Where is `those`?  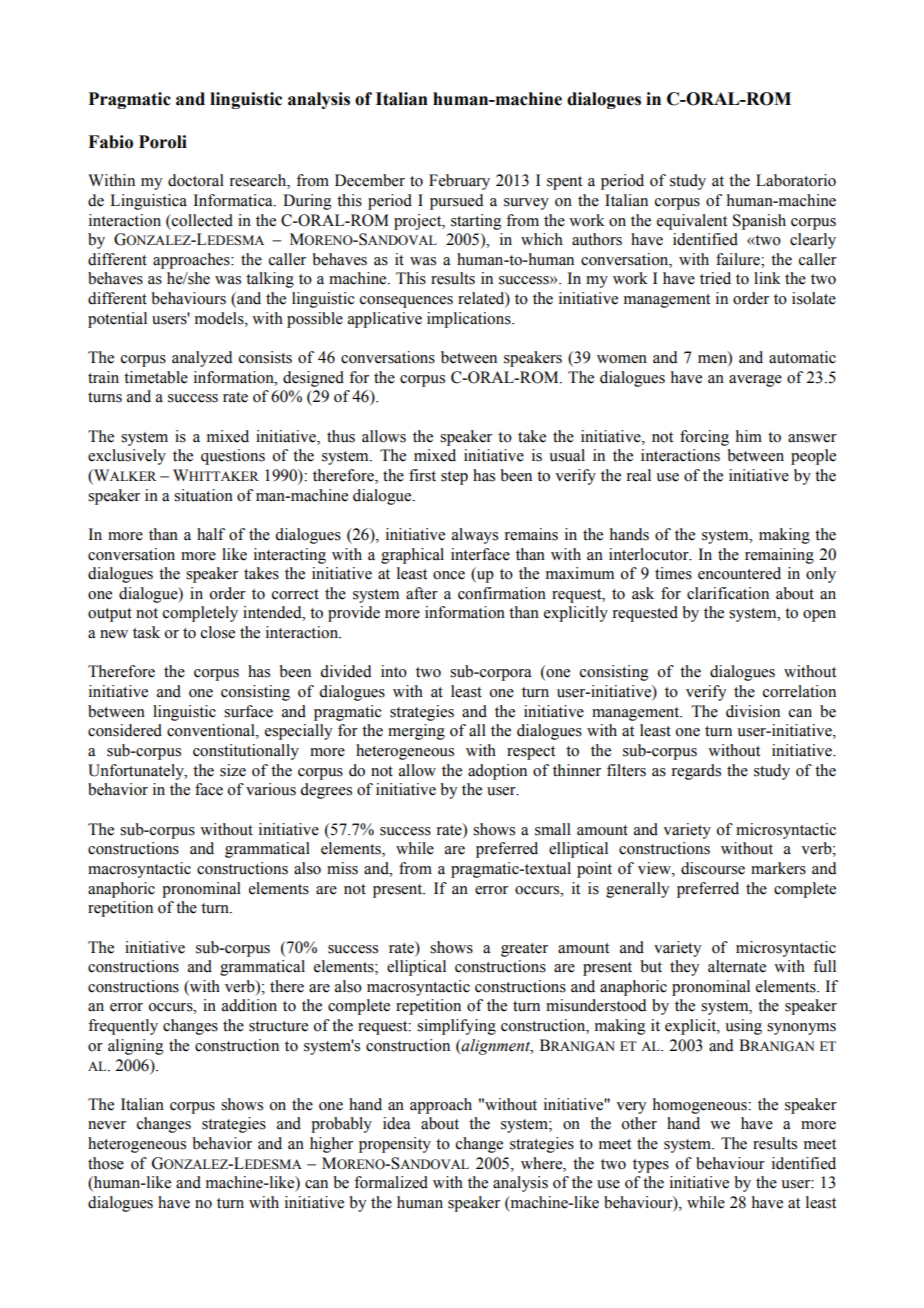
those is located at coordinates (106, 1163).
